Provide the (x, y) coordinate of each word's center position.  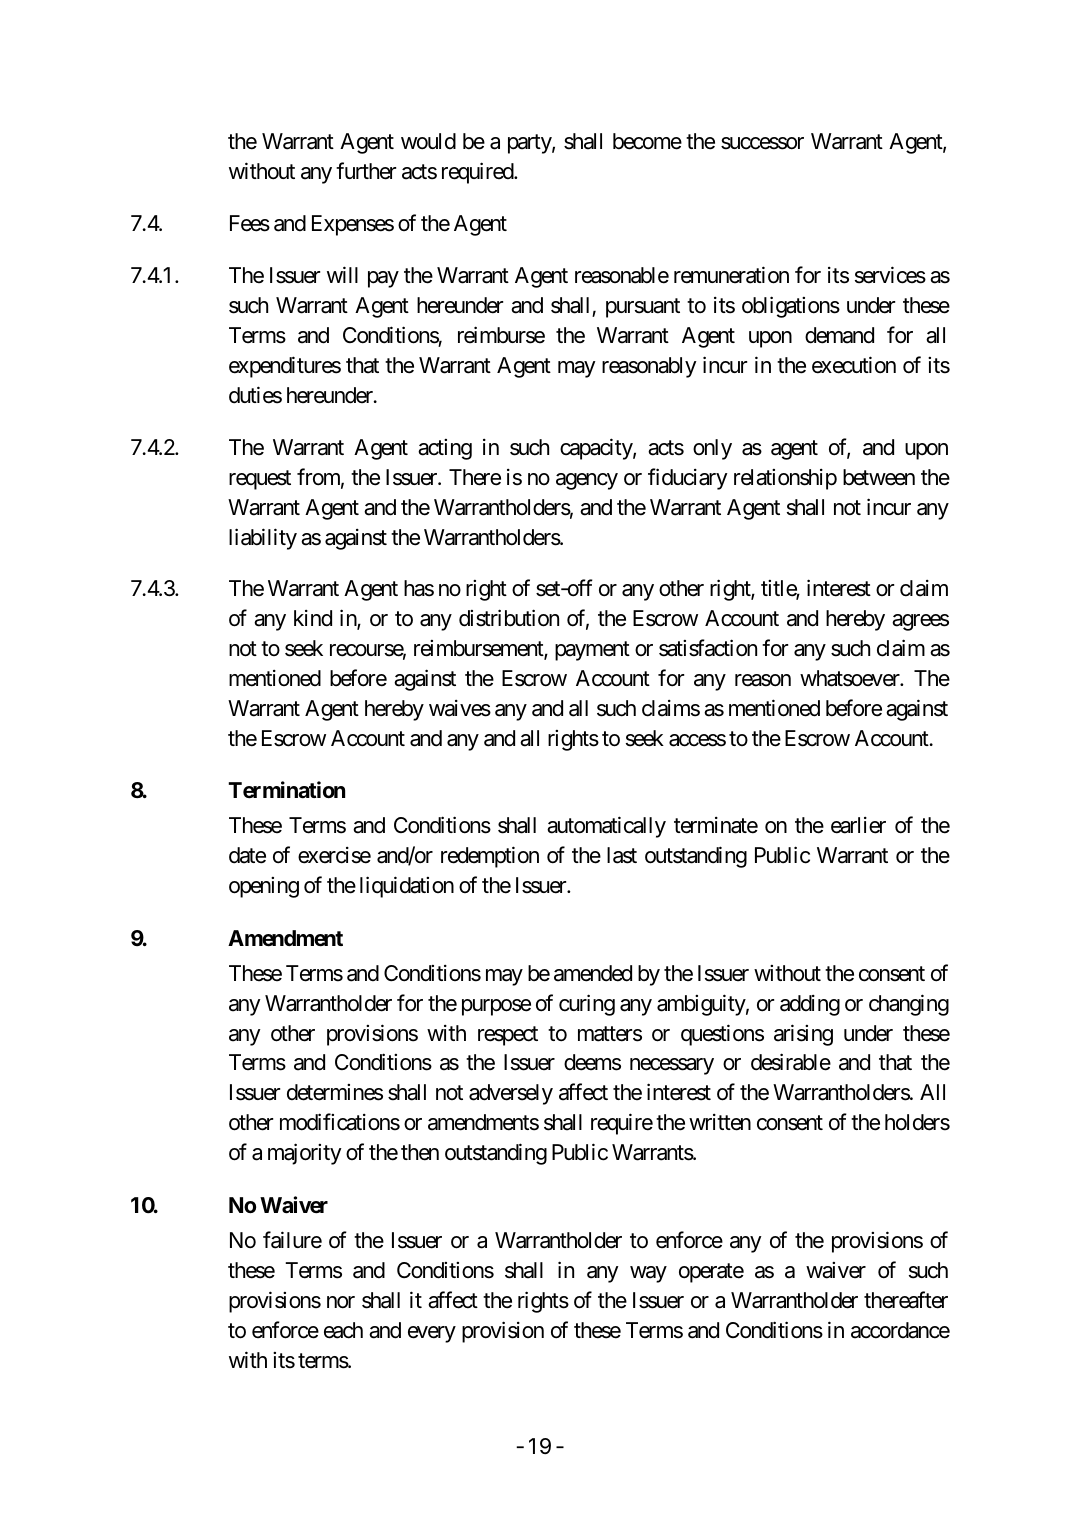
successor (762, 143)
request (260, 480)
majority (305, 1154)
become (647, 141)
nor (341, 1302)
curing (587, 1005)
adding (810, 1005)
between (879, 477)
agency (587, 481)
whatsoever (851, 678)
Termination (286, 790)
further (366, 171)
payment (592, 651)
